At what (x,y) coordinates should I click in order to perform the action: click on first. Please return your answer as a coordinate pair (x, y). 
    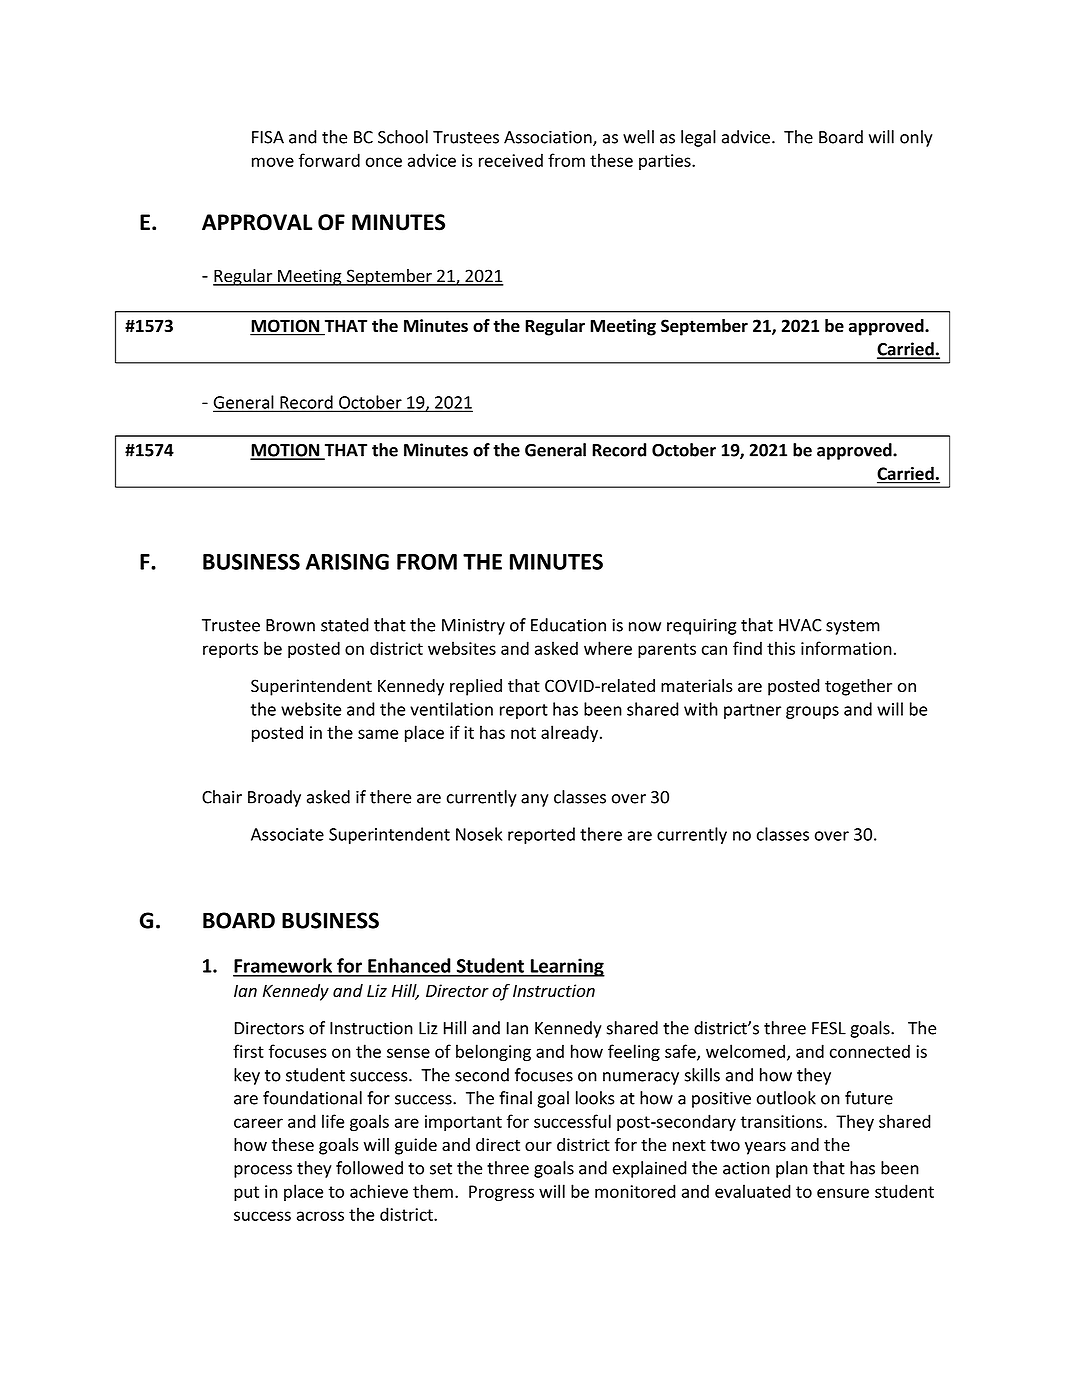
    Looking at the image, I should click on (248, 1051).
